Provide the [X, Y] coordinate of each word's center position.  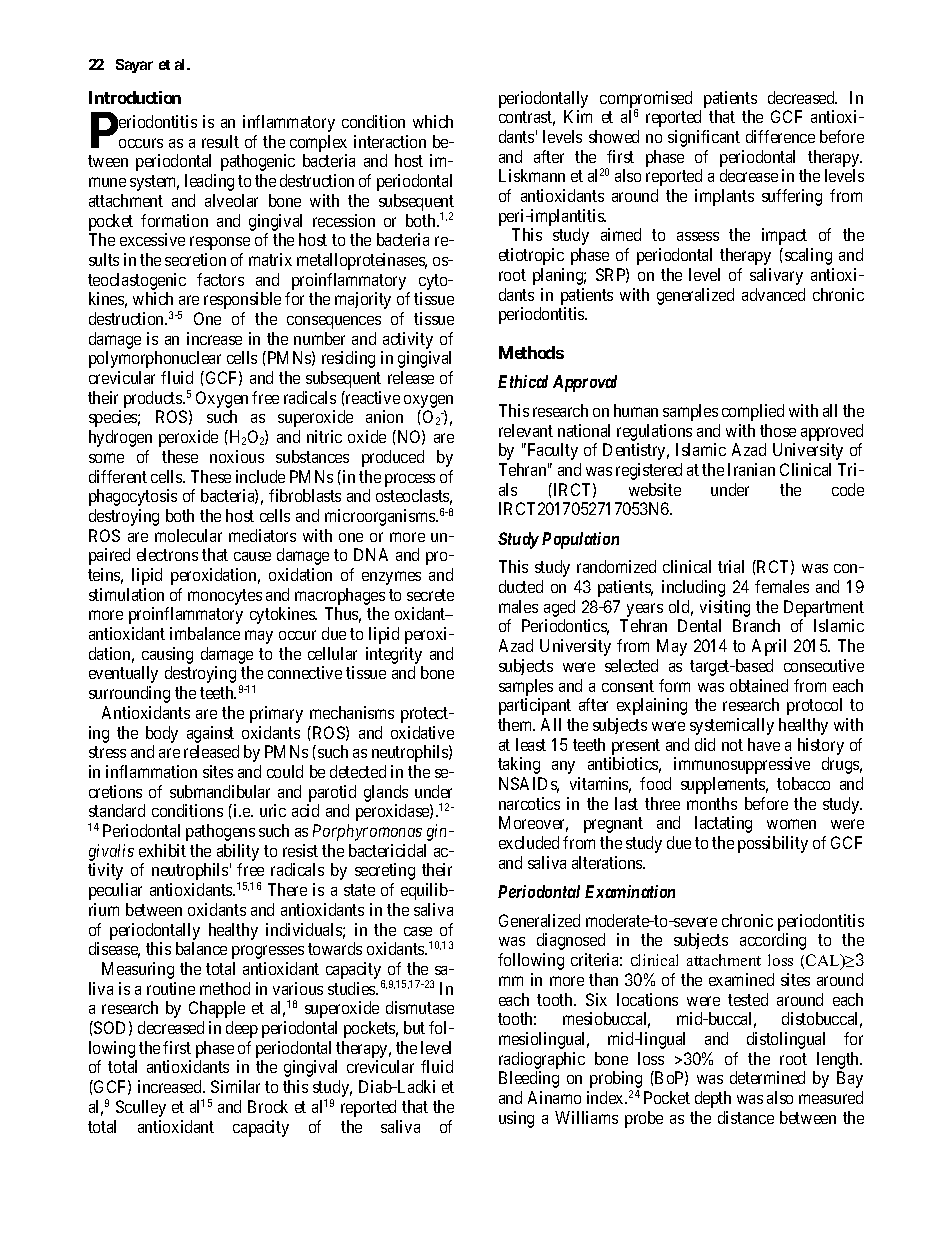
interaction [390, 141]
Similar [235, 1086]
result [220, 141]
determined [767, 1077]
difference [780, 136]
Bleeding [529, 1079]
